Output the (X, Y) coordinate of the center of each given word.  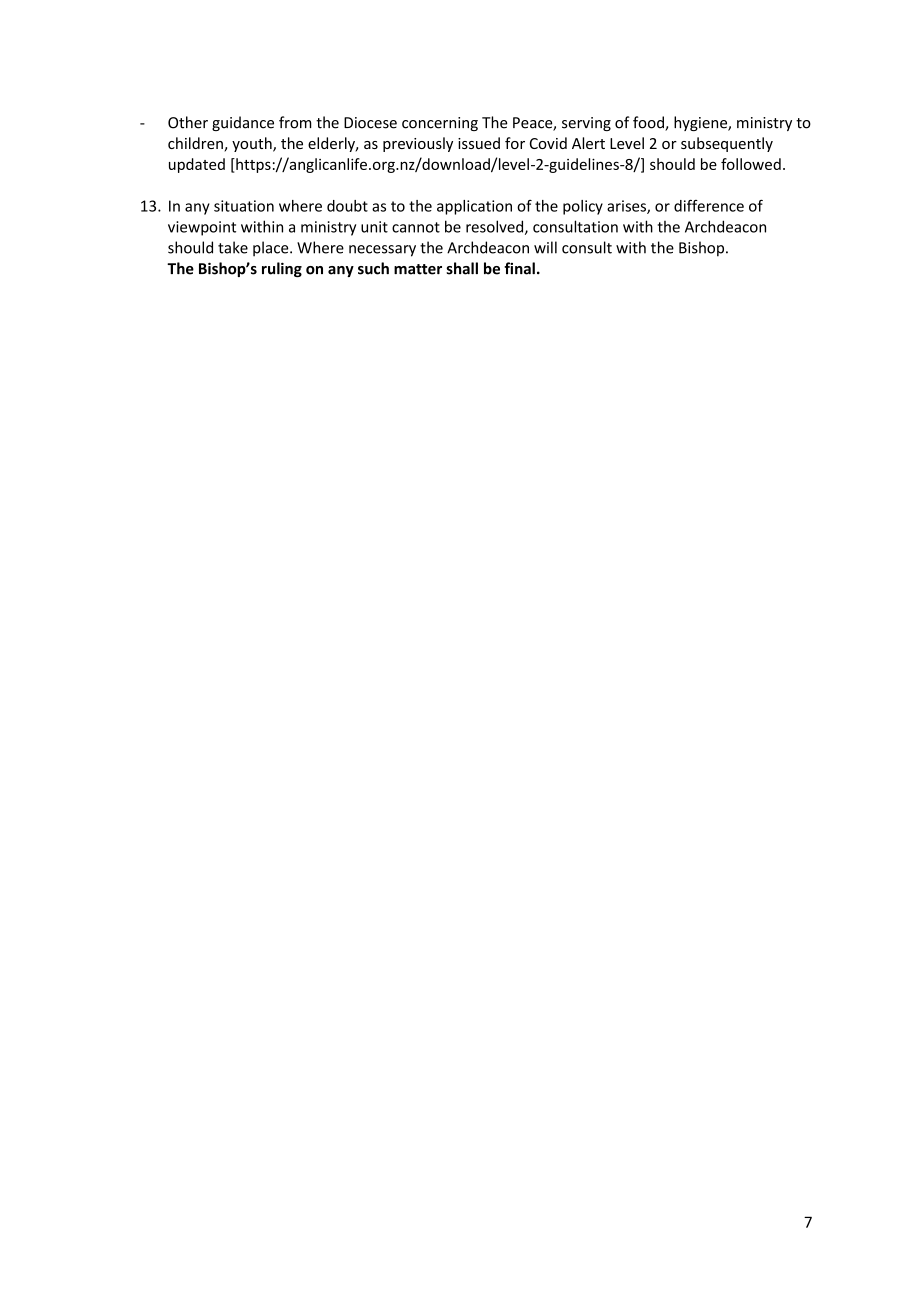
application (474, 207)
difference (709, 205)
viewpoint (202, 228)
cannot (416, 227)
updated (197, 165)
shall (462, 268)
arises (627, 207)
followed (751, 164)
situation (244, 206)
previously (418, 144)
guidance (243, 123)
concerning (440, 124)
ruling (282, 269)
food (649, 123)
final (519, 268)
